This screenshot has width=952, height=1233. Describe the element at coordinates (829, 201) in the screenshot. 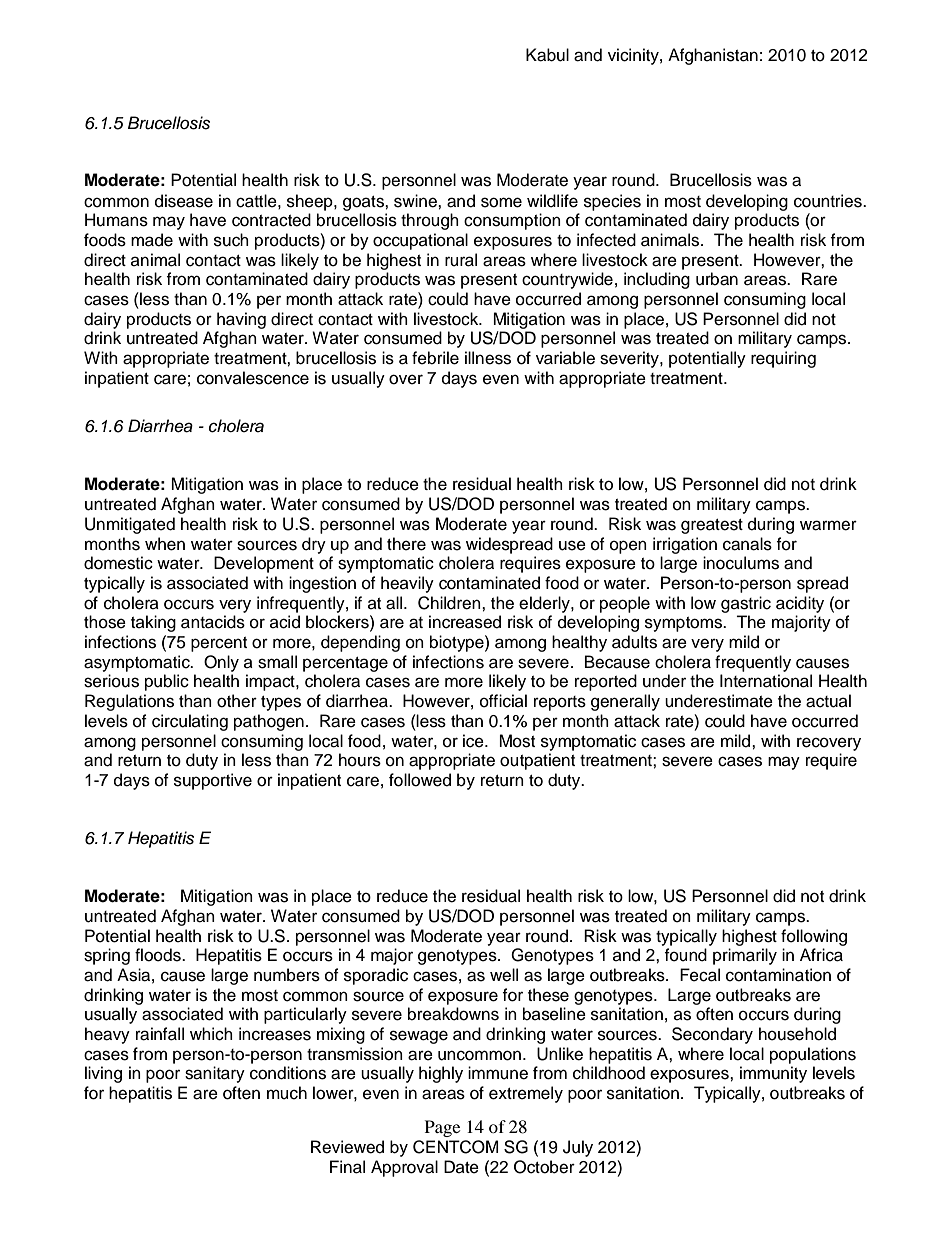

I see `countries` at that location.
